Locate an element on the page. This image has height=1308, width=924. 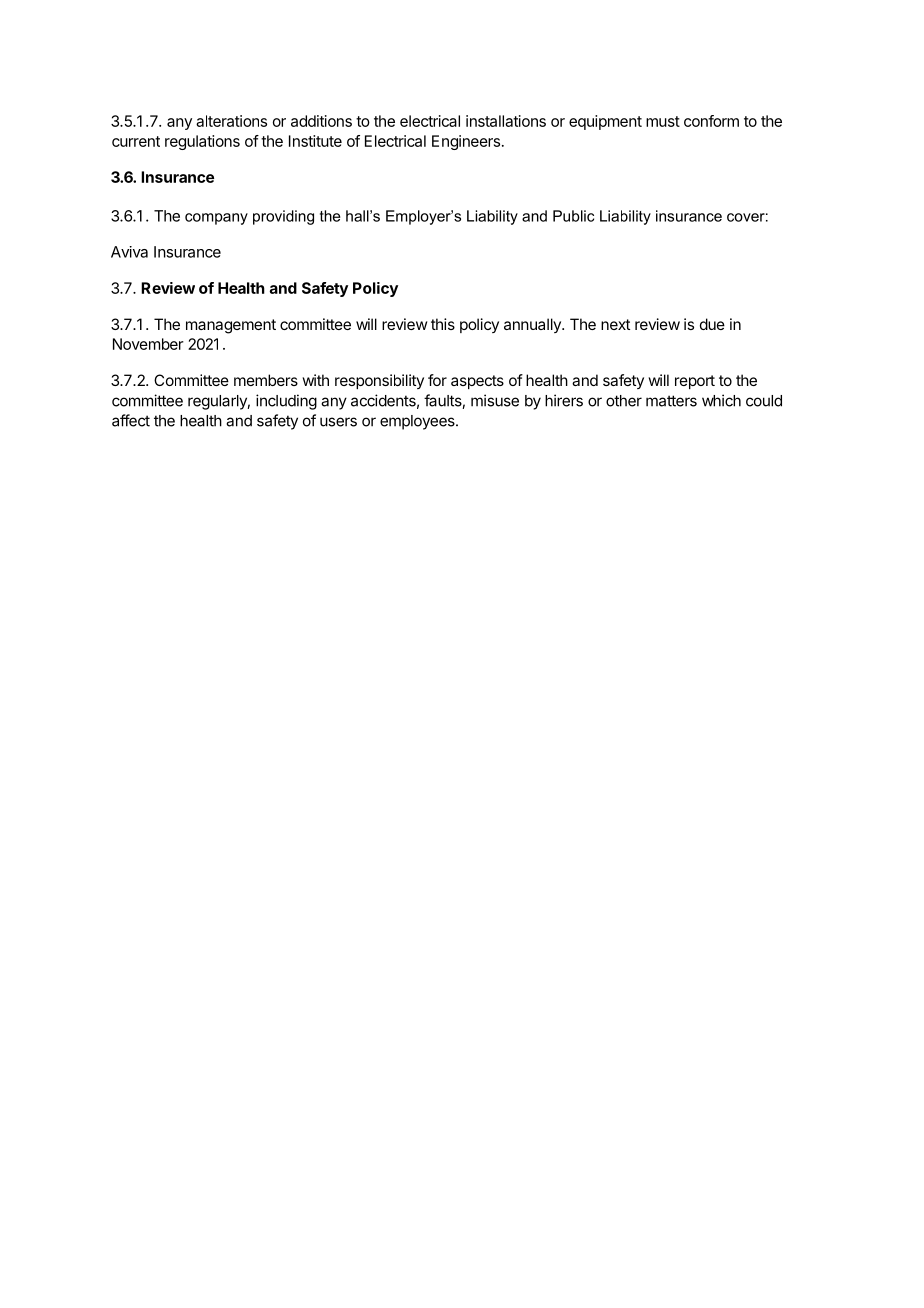
Engineers is located at coordinates (466, 142).
